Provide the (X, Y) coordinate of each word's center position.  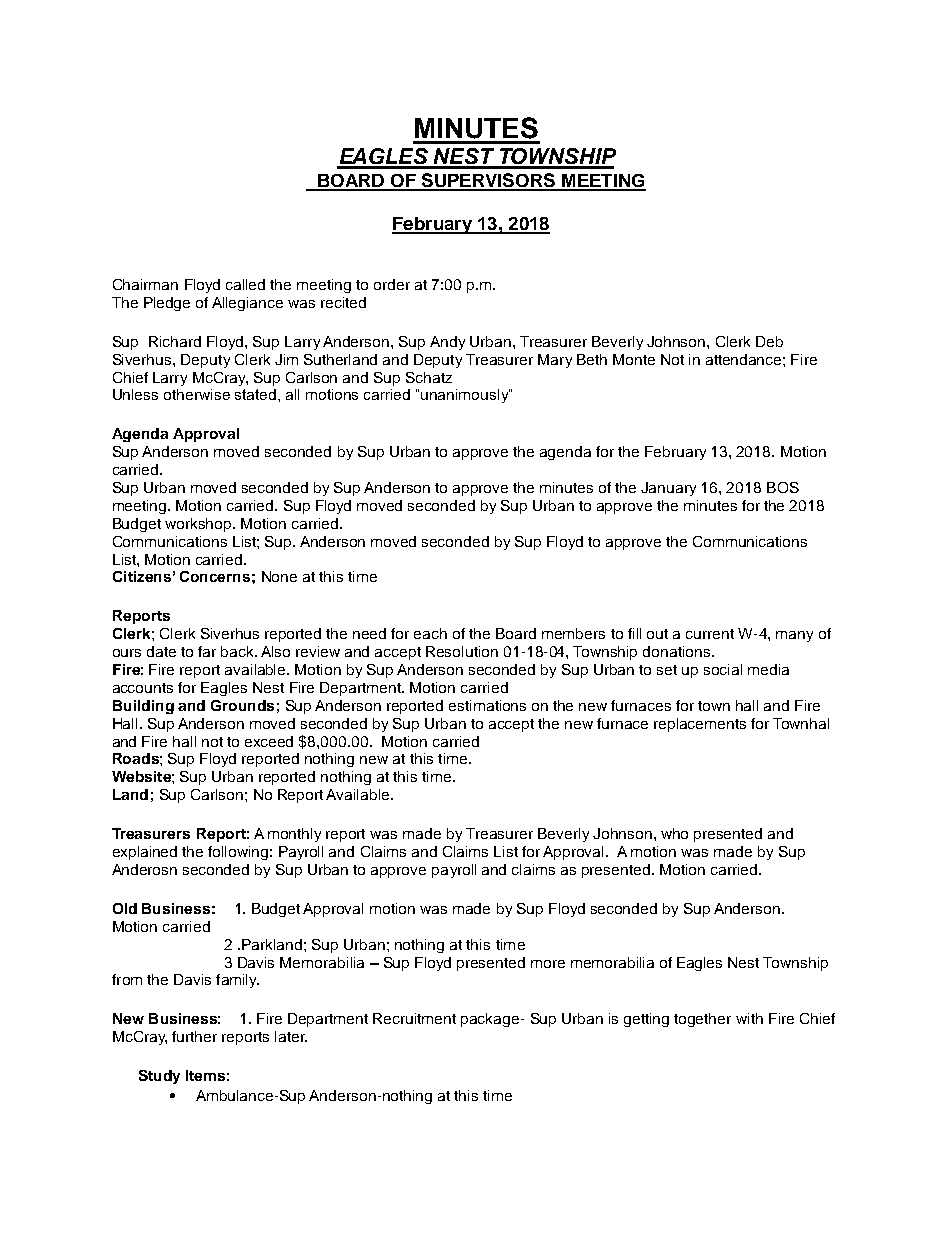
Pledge (167, 304)
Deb (769, 341)
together (702, 1020)
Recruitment (414, 1018)
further (194, 1036)
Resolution (462, 651)
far (207, 651)
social (723, 669)
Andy (447, 343)
